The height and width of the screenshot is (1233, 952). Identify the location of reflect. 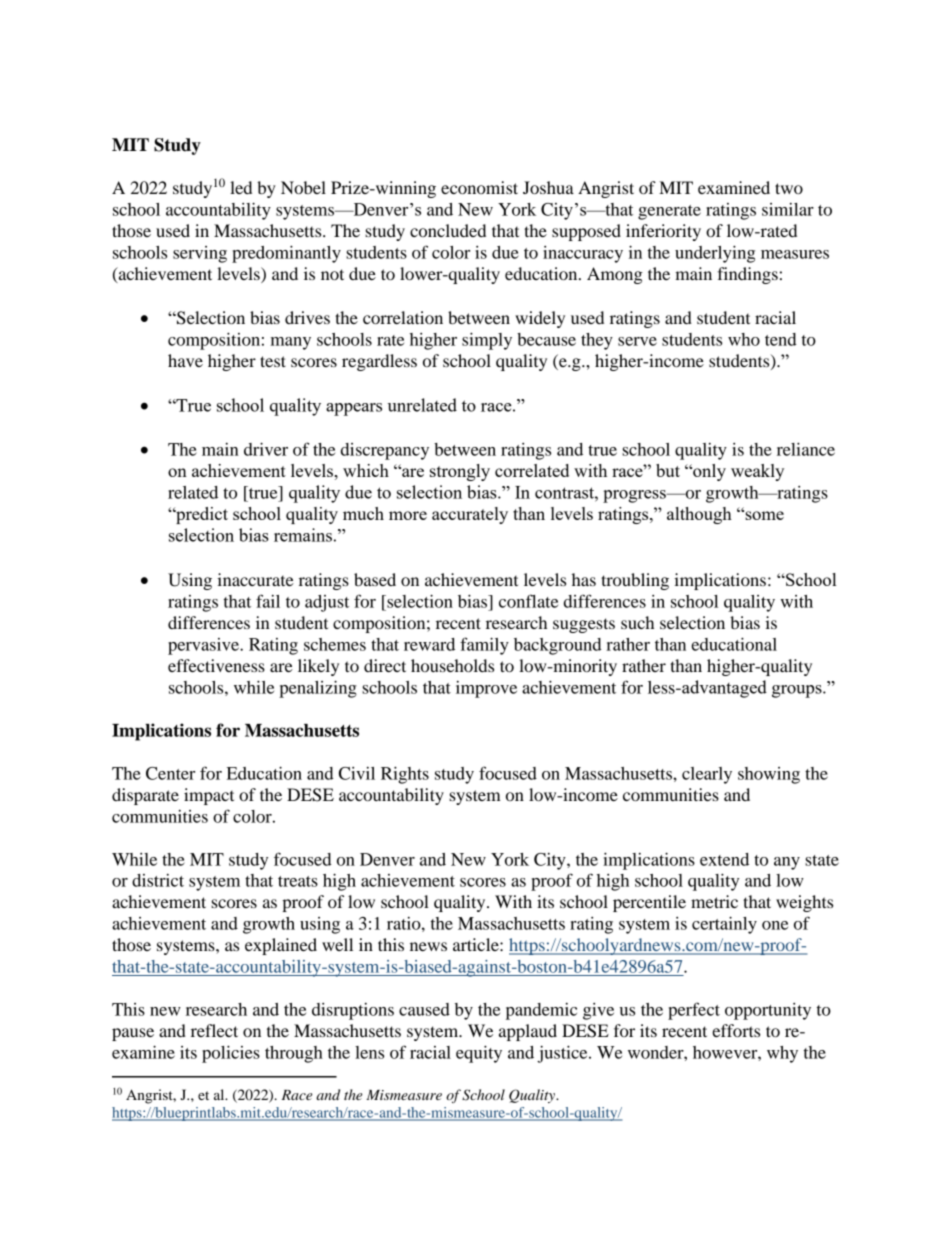
(214, 1030).
